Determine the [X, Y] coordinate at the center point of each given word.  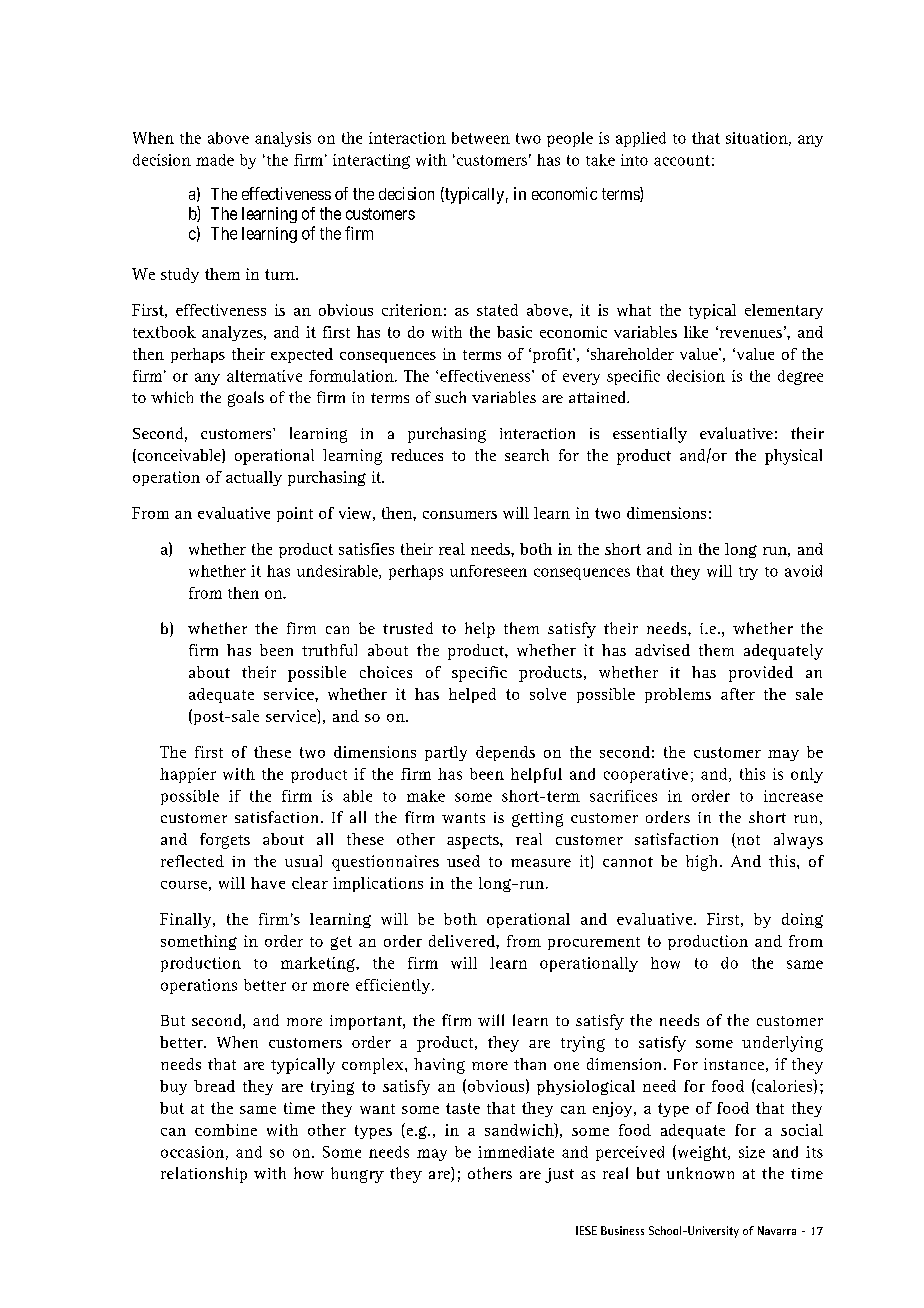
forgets [225, 841]
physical [793, 457]
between [481, 138]
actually [254, 478]
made [215, 160]
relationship [204, 1175]
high [701, 863]
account [682, 160]
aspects [474, 842]
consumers [460, 515]
